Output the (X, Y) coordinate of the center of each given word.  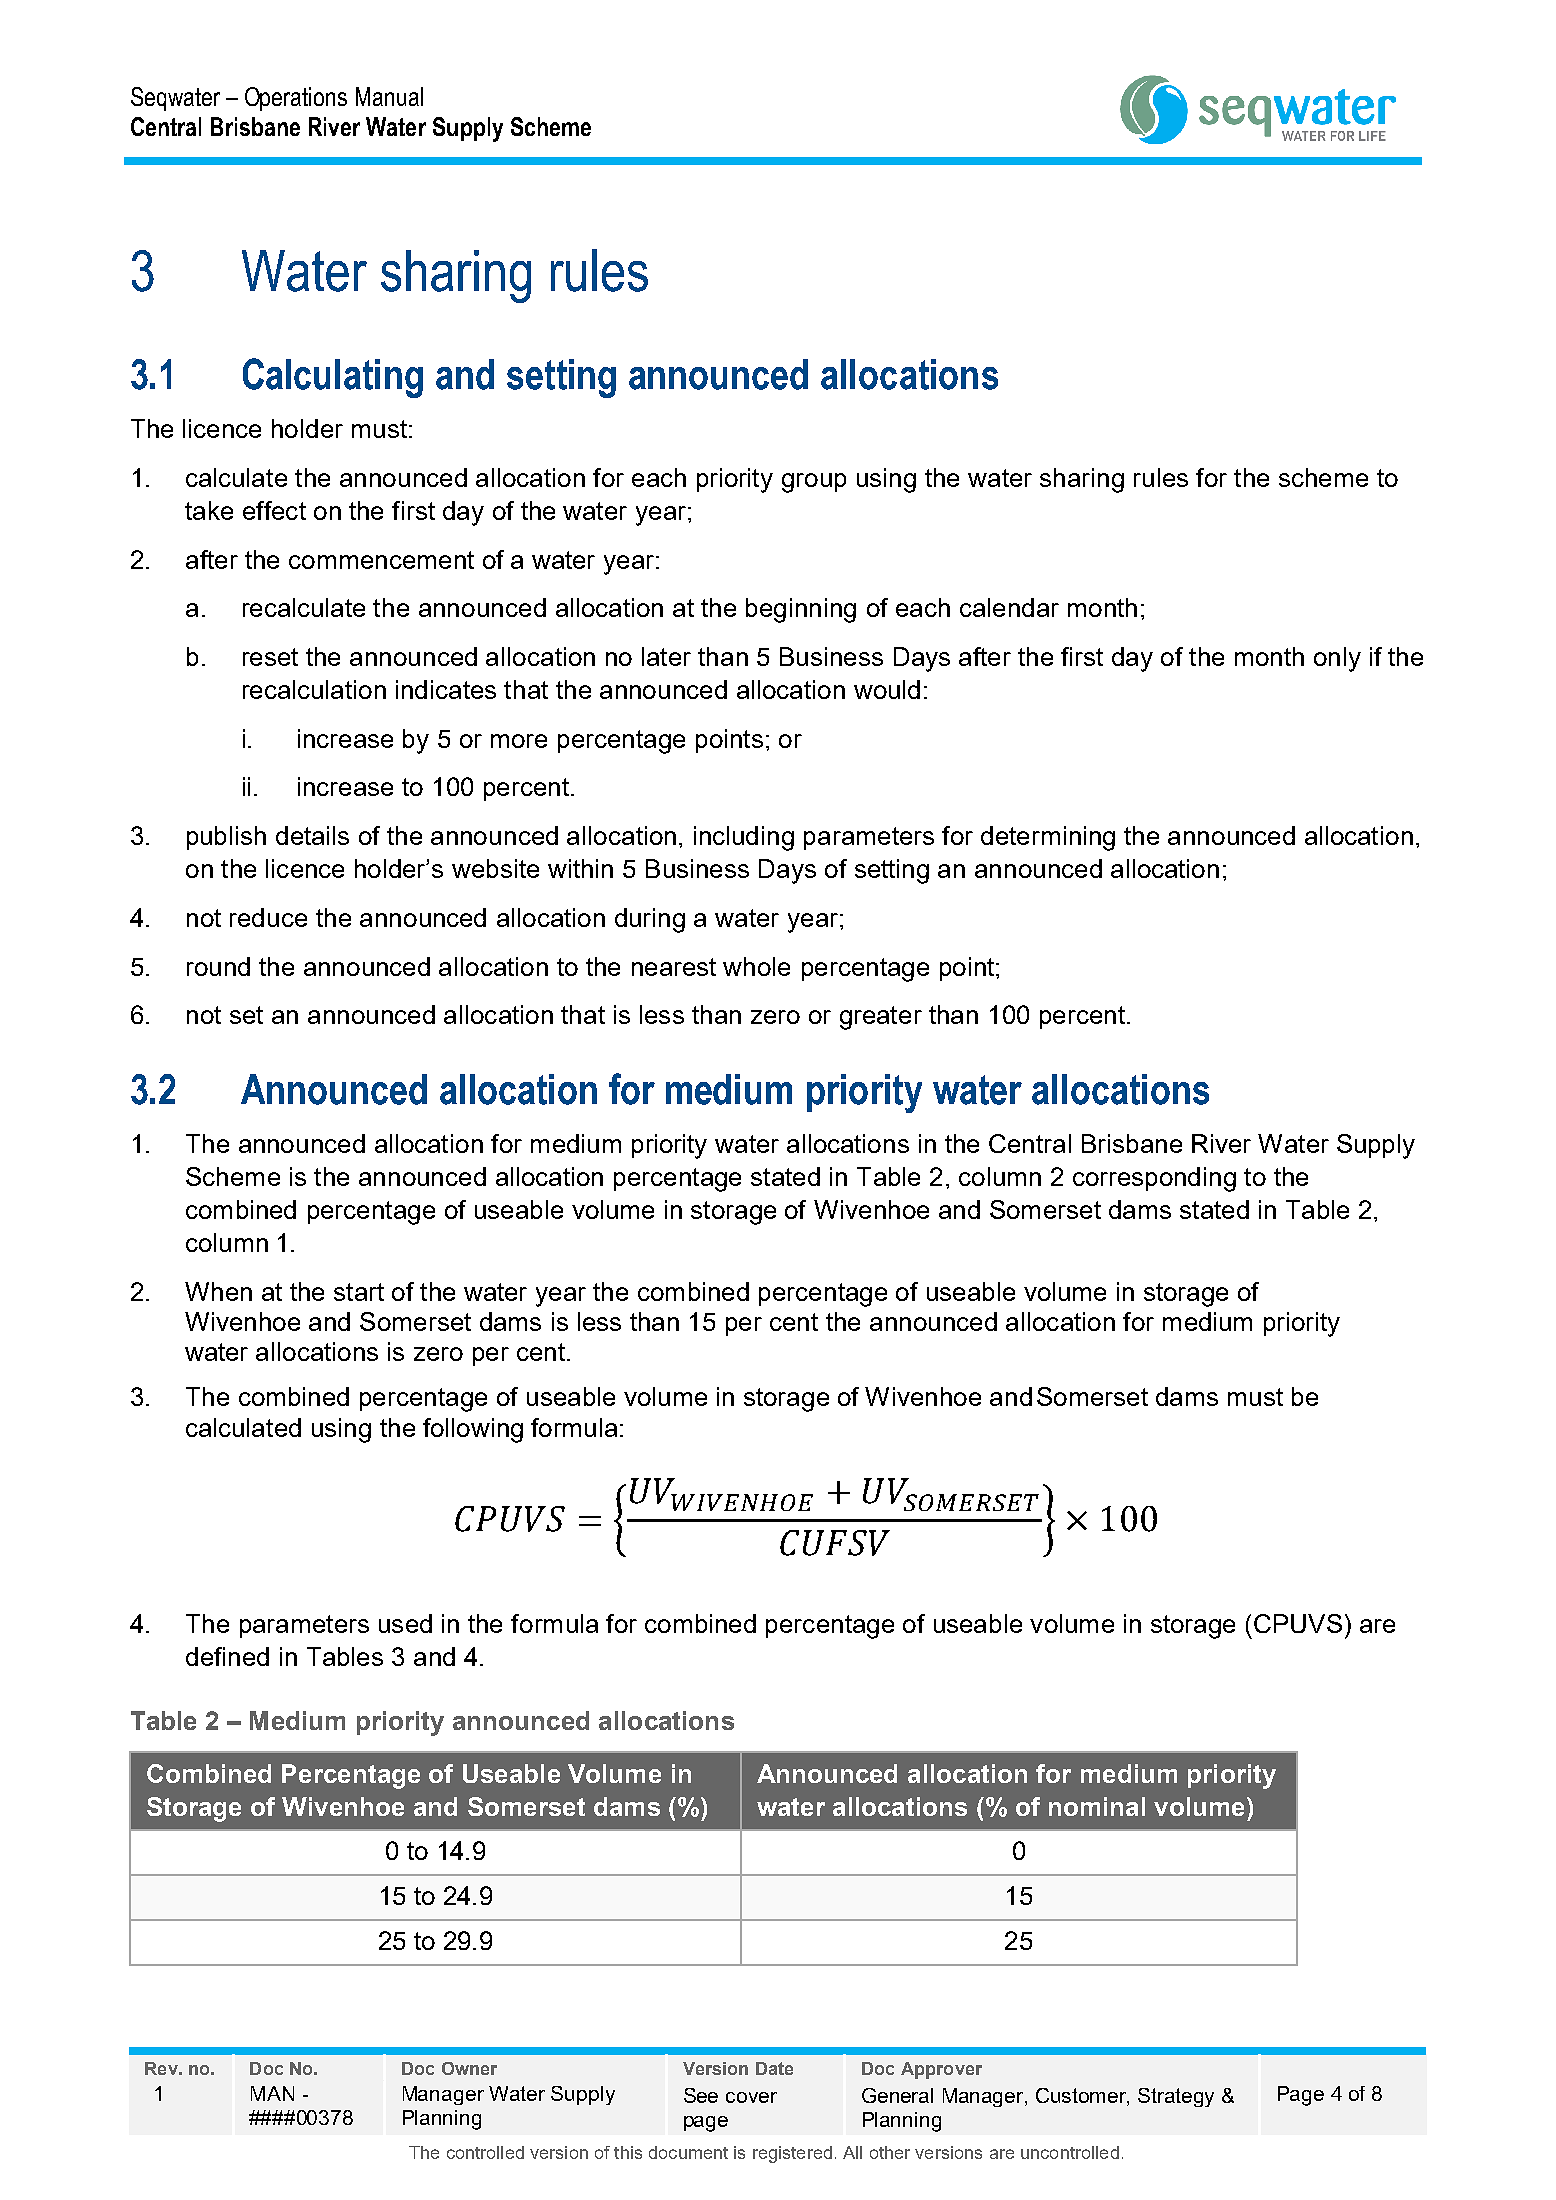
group (814, 483)
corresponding (1154, 1179)
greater (881, 1018)
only (1337, 659)
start (359, 1292)
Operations (296, 99)
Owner (469, 2068)
